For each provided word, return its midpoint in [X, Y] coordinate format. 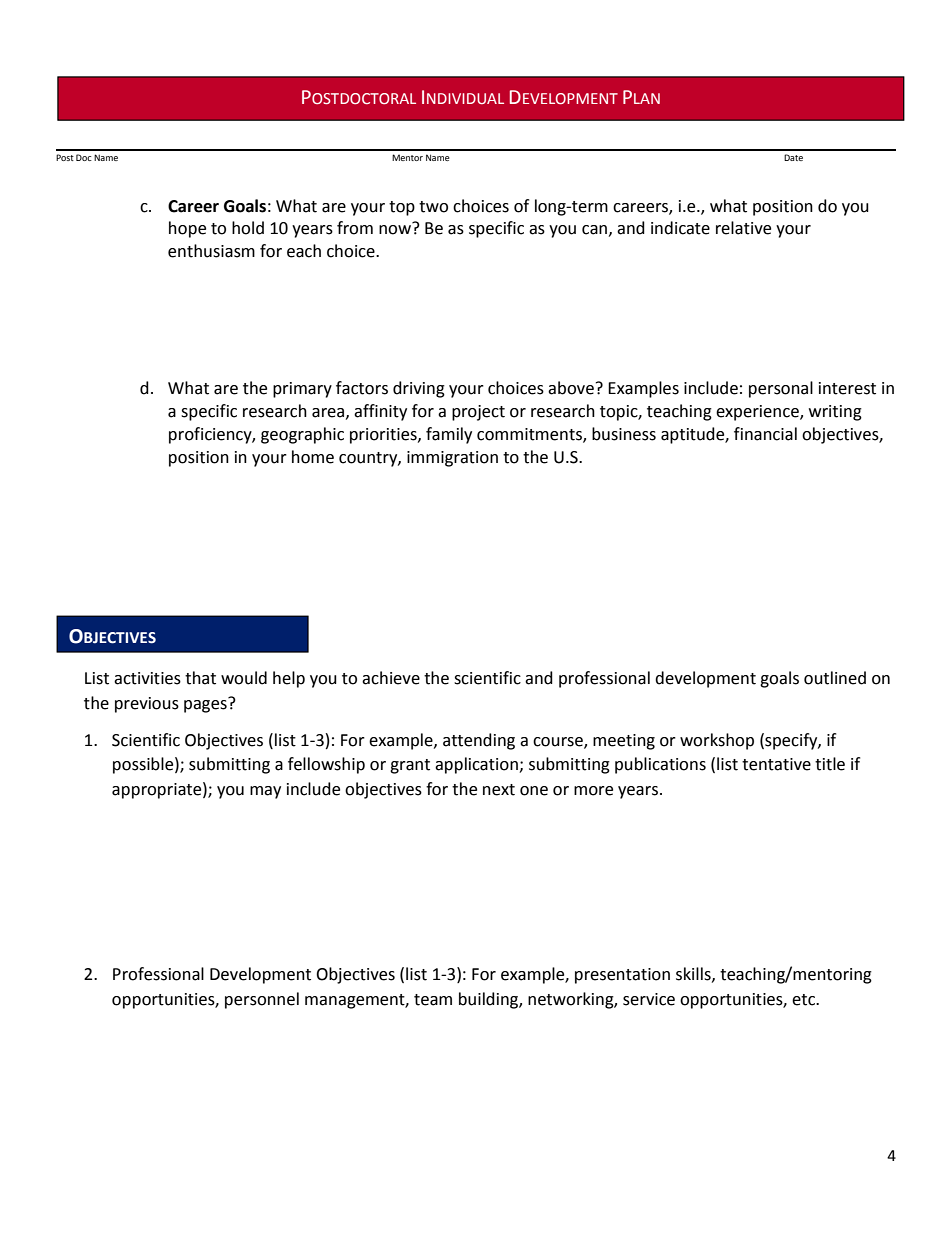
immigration [452, 459]
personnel [262, 1000]
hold [248, 228]
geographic [302, 435]
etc [804, 1000]
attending [479, 741]
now [396, 229]
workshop [717, 741]
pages [206, 705]
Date [793, 157]
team [433, 1000]
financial [765, 434]
